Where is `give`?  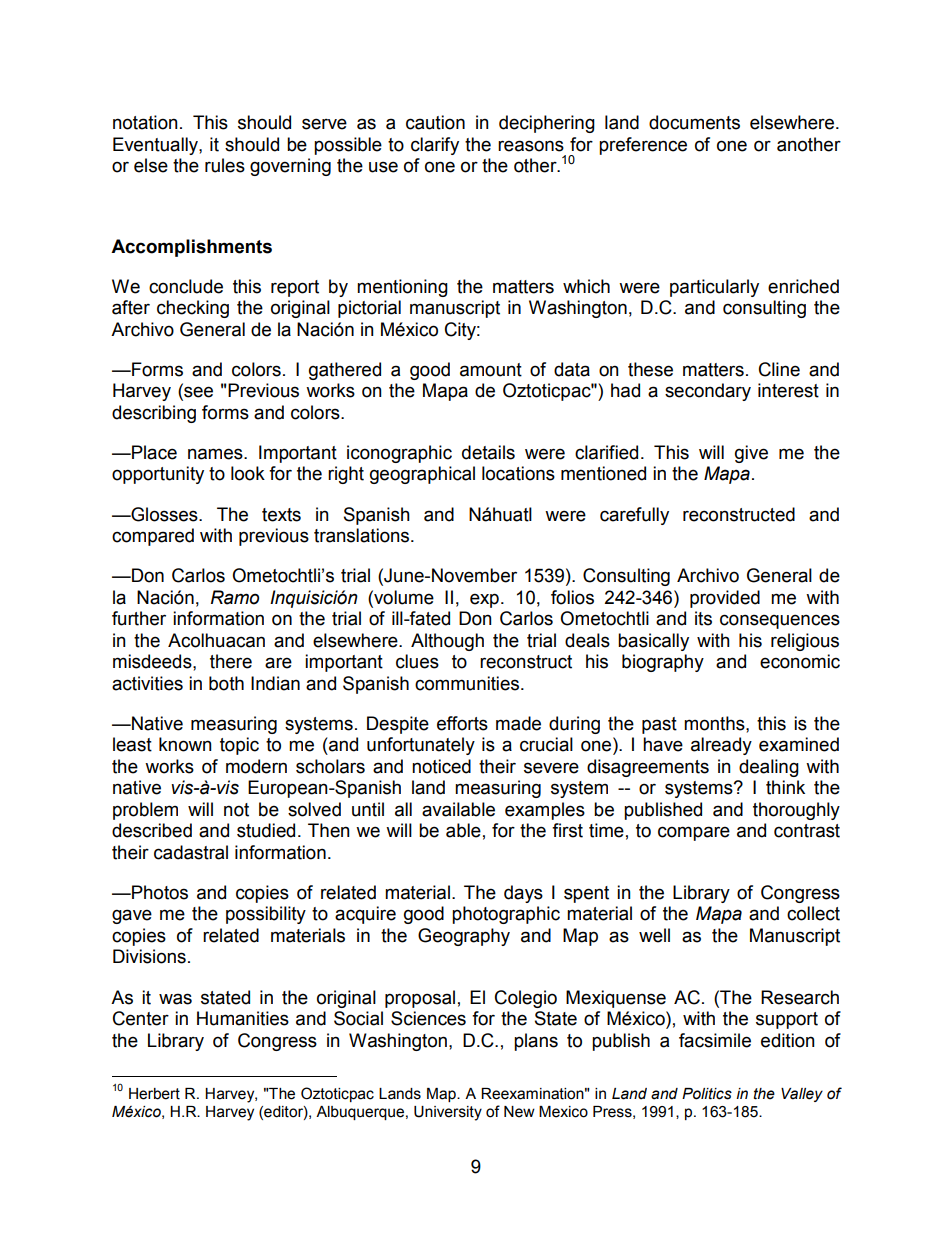
give is located at coordinates (751, 454).
